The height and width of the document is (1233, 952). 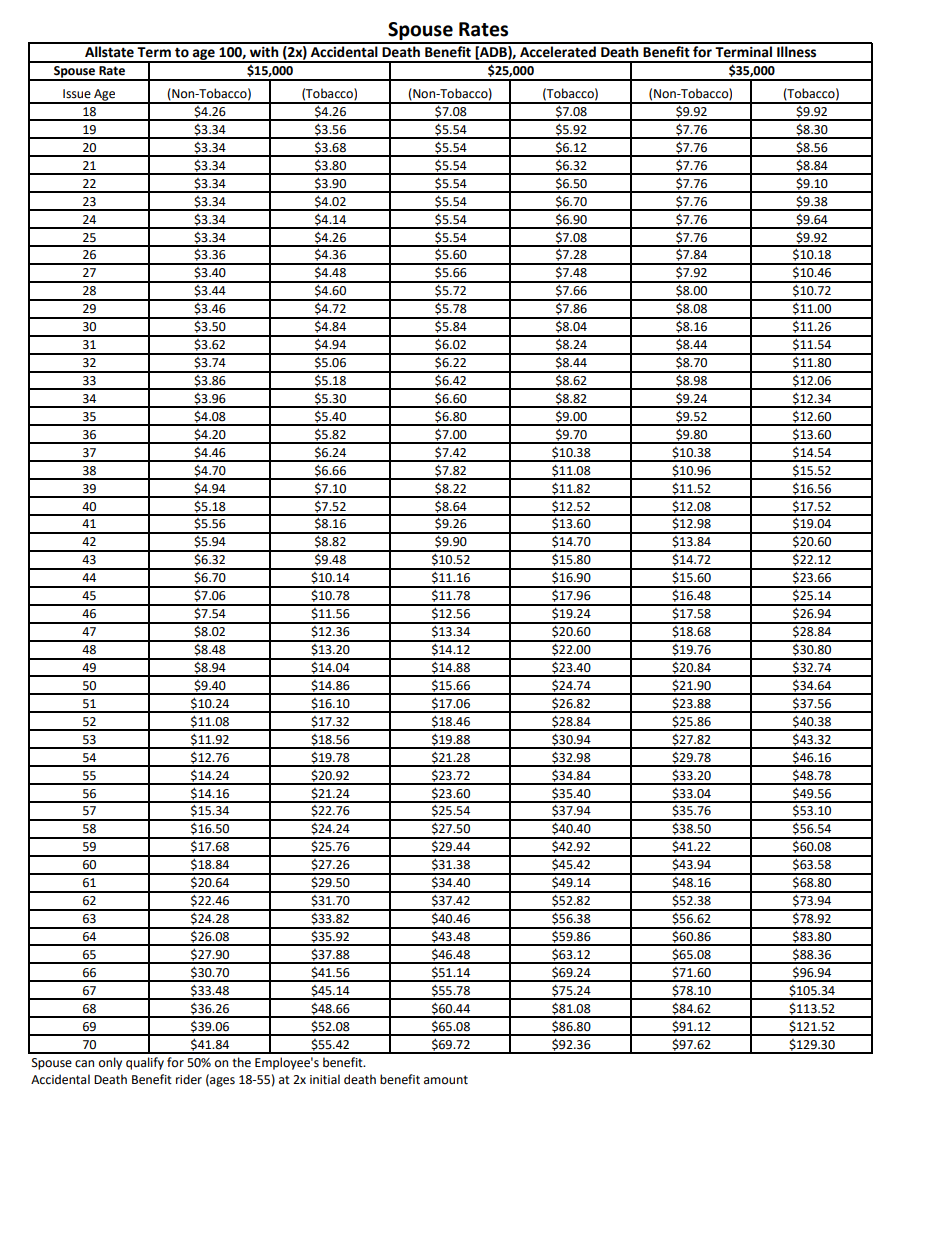 What do you see at coordinates (110, 1063) in the document?
I see `only` at bounding box center [110, 1063].
